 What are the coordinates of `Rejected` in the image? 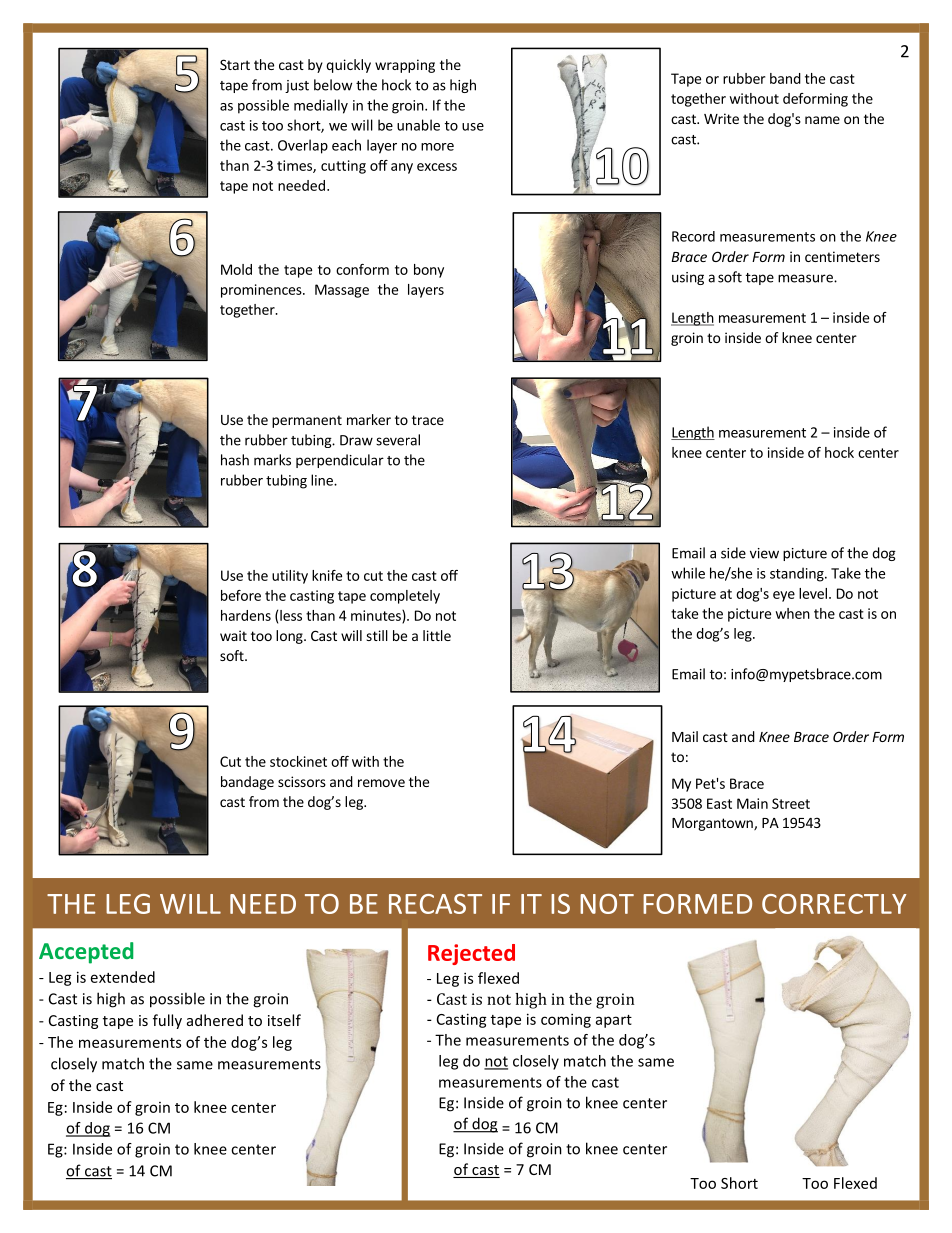 It's located at (471, 954).
